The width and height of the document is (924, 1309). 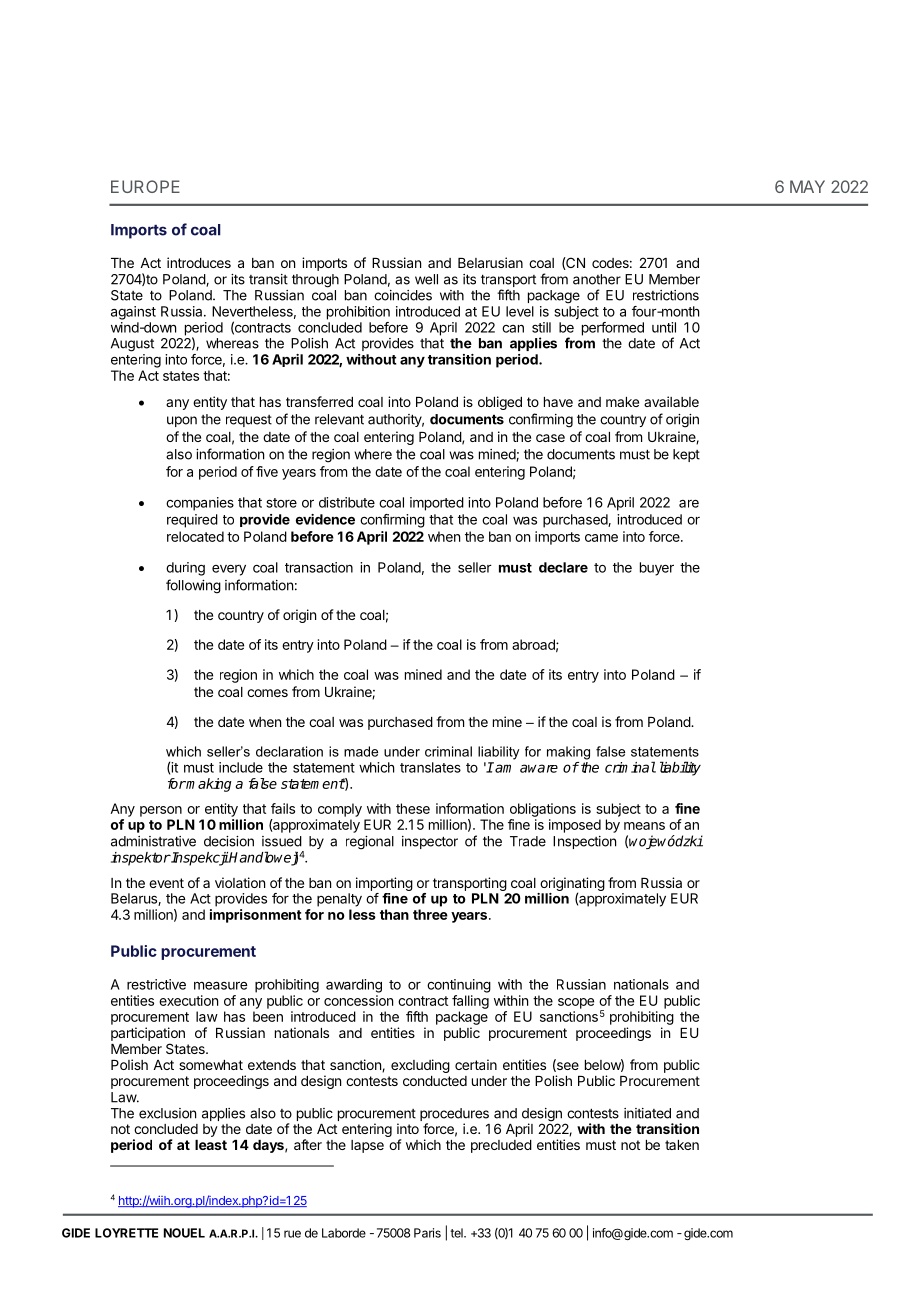 I want to click on imported, so click(x=437, y=504).
